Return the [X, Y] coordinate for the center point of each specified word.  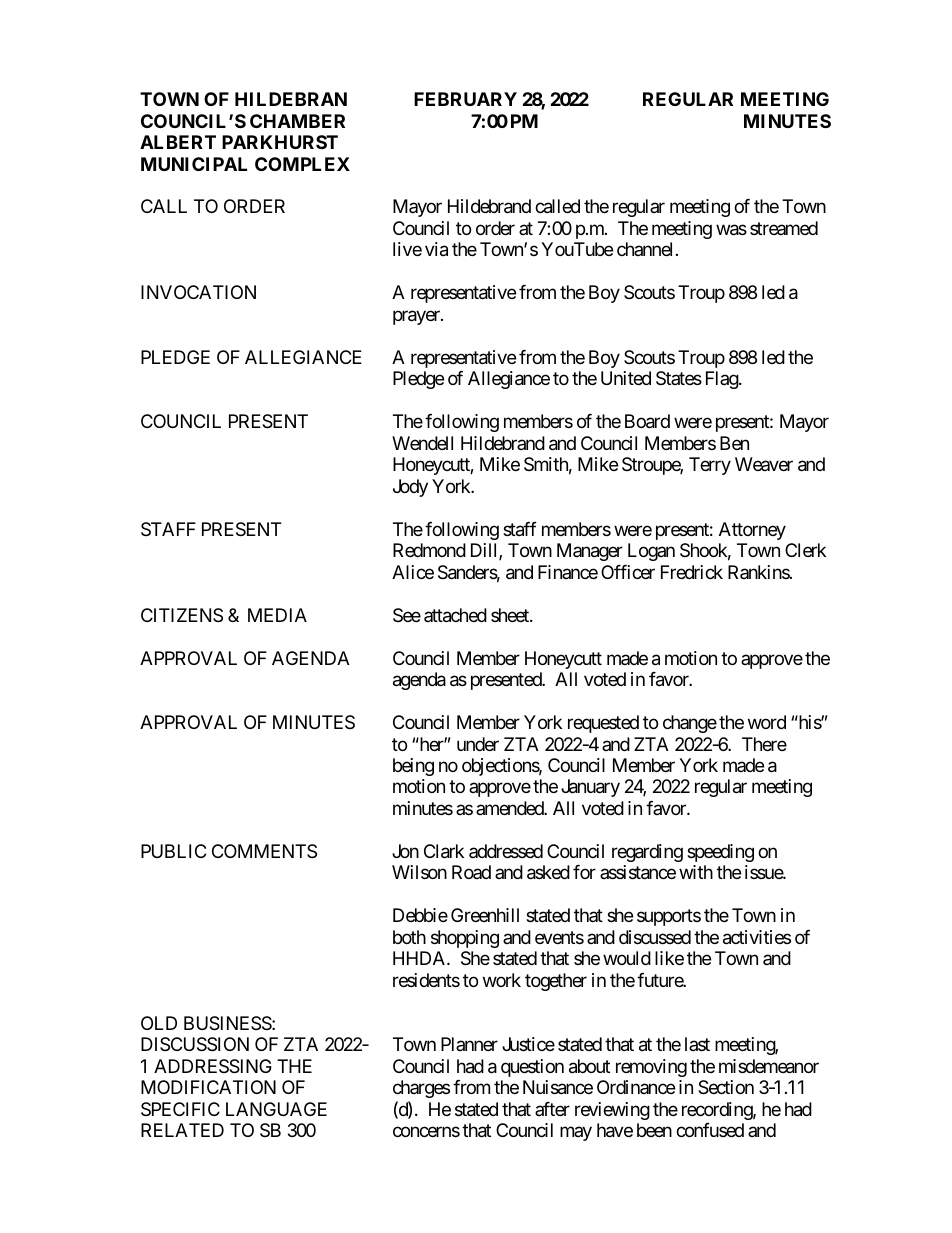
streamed [784, 228]
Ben [734, 443]
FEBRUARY [465, 99]
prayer [417, 317]
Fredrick [692, 572]
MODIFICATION [208, 1087]
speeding [720, 853]
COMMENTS [264, 851]
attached [455, 615]
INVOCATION [198, 292]
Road [471, 872]
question [532, 1068]
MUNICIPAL [194, 164]
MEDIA [277, 615]
